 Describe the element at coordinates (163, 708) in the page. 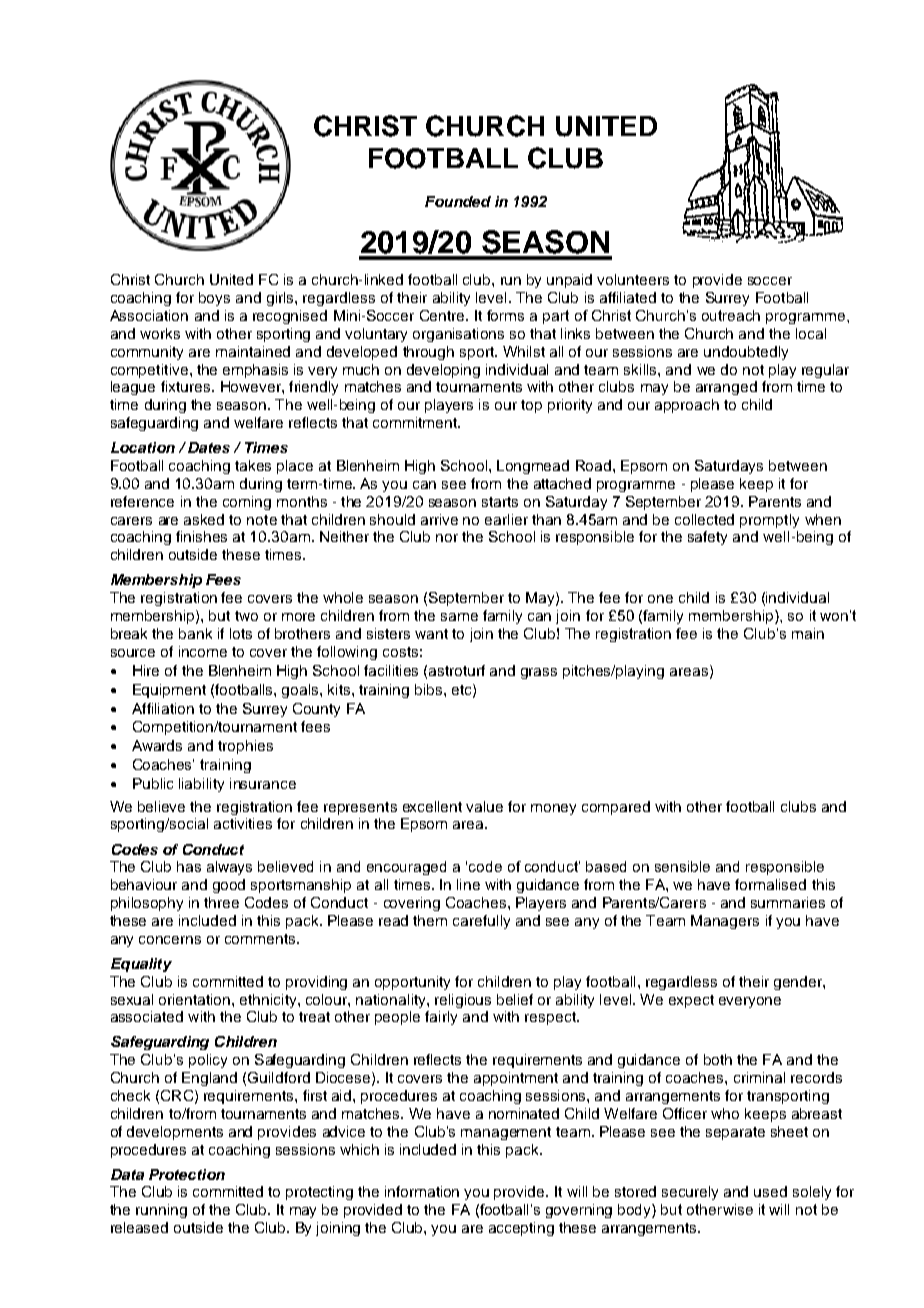

I see `Affiliation` at that location.
